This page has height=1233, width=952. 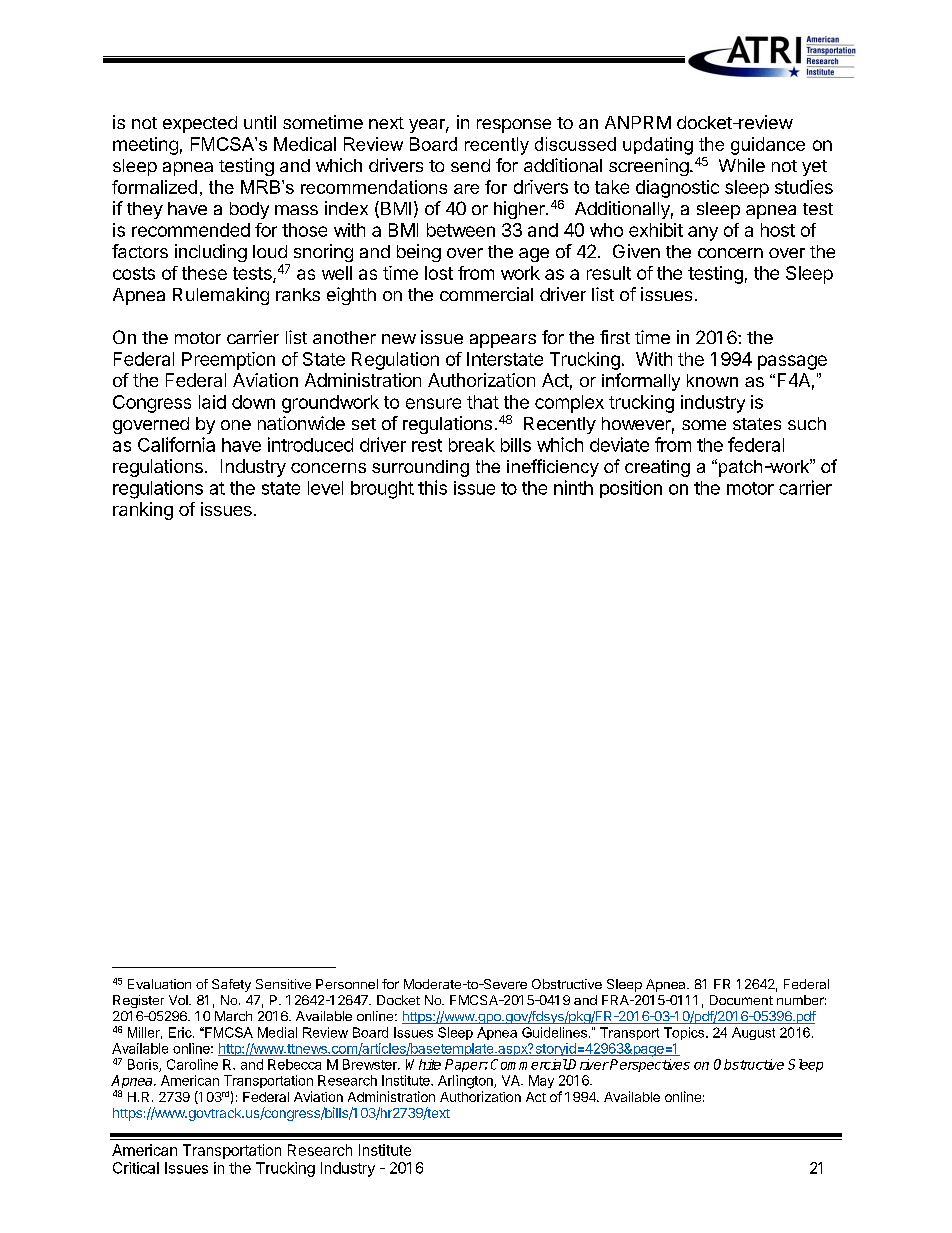 What do you see at coordinates (712, 380) in the page?
I see `known` at bounding box center [712, 380].
